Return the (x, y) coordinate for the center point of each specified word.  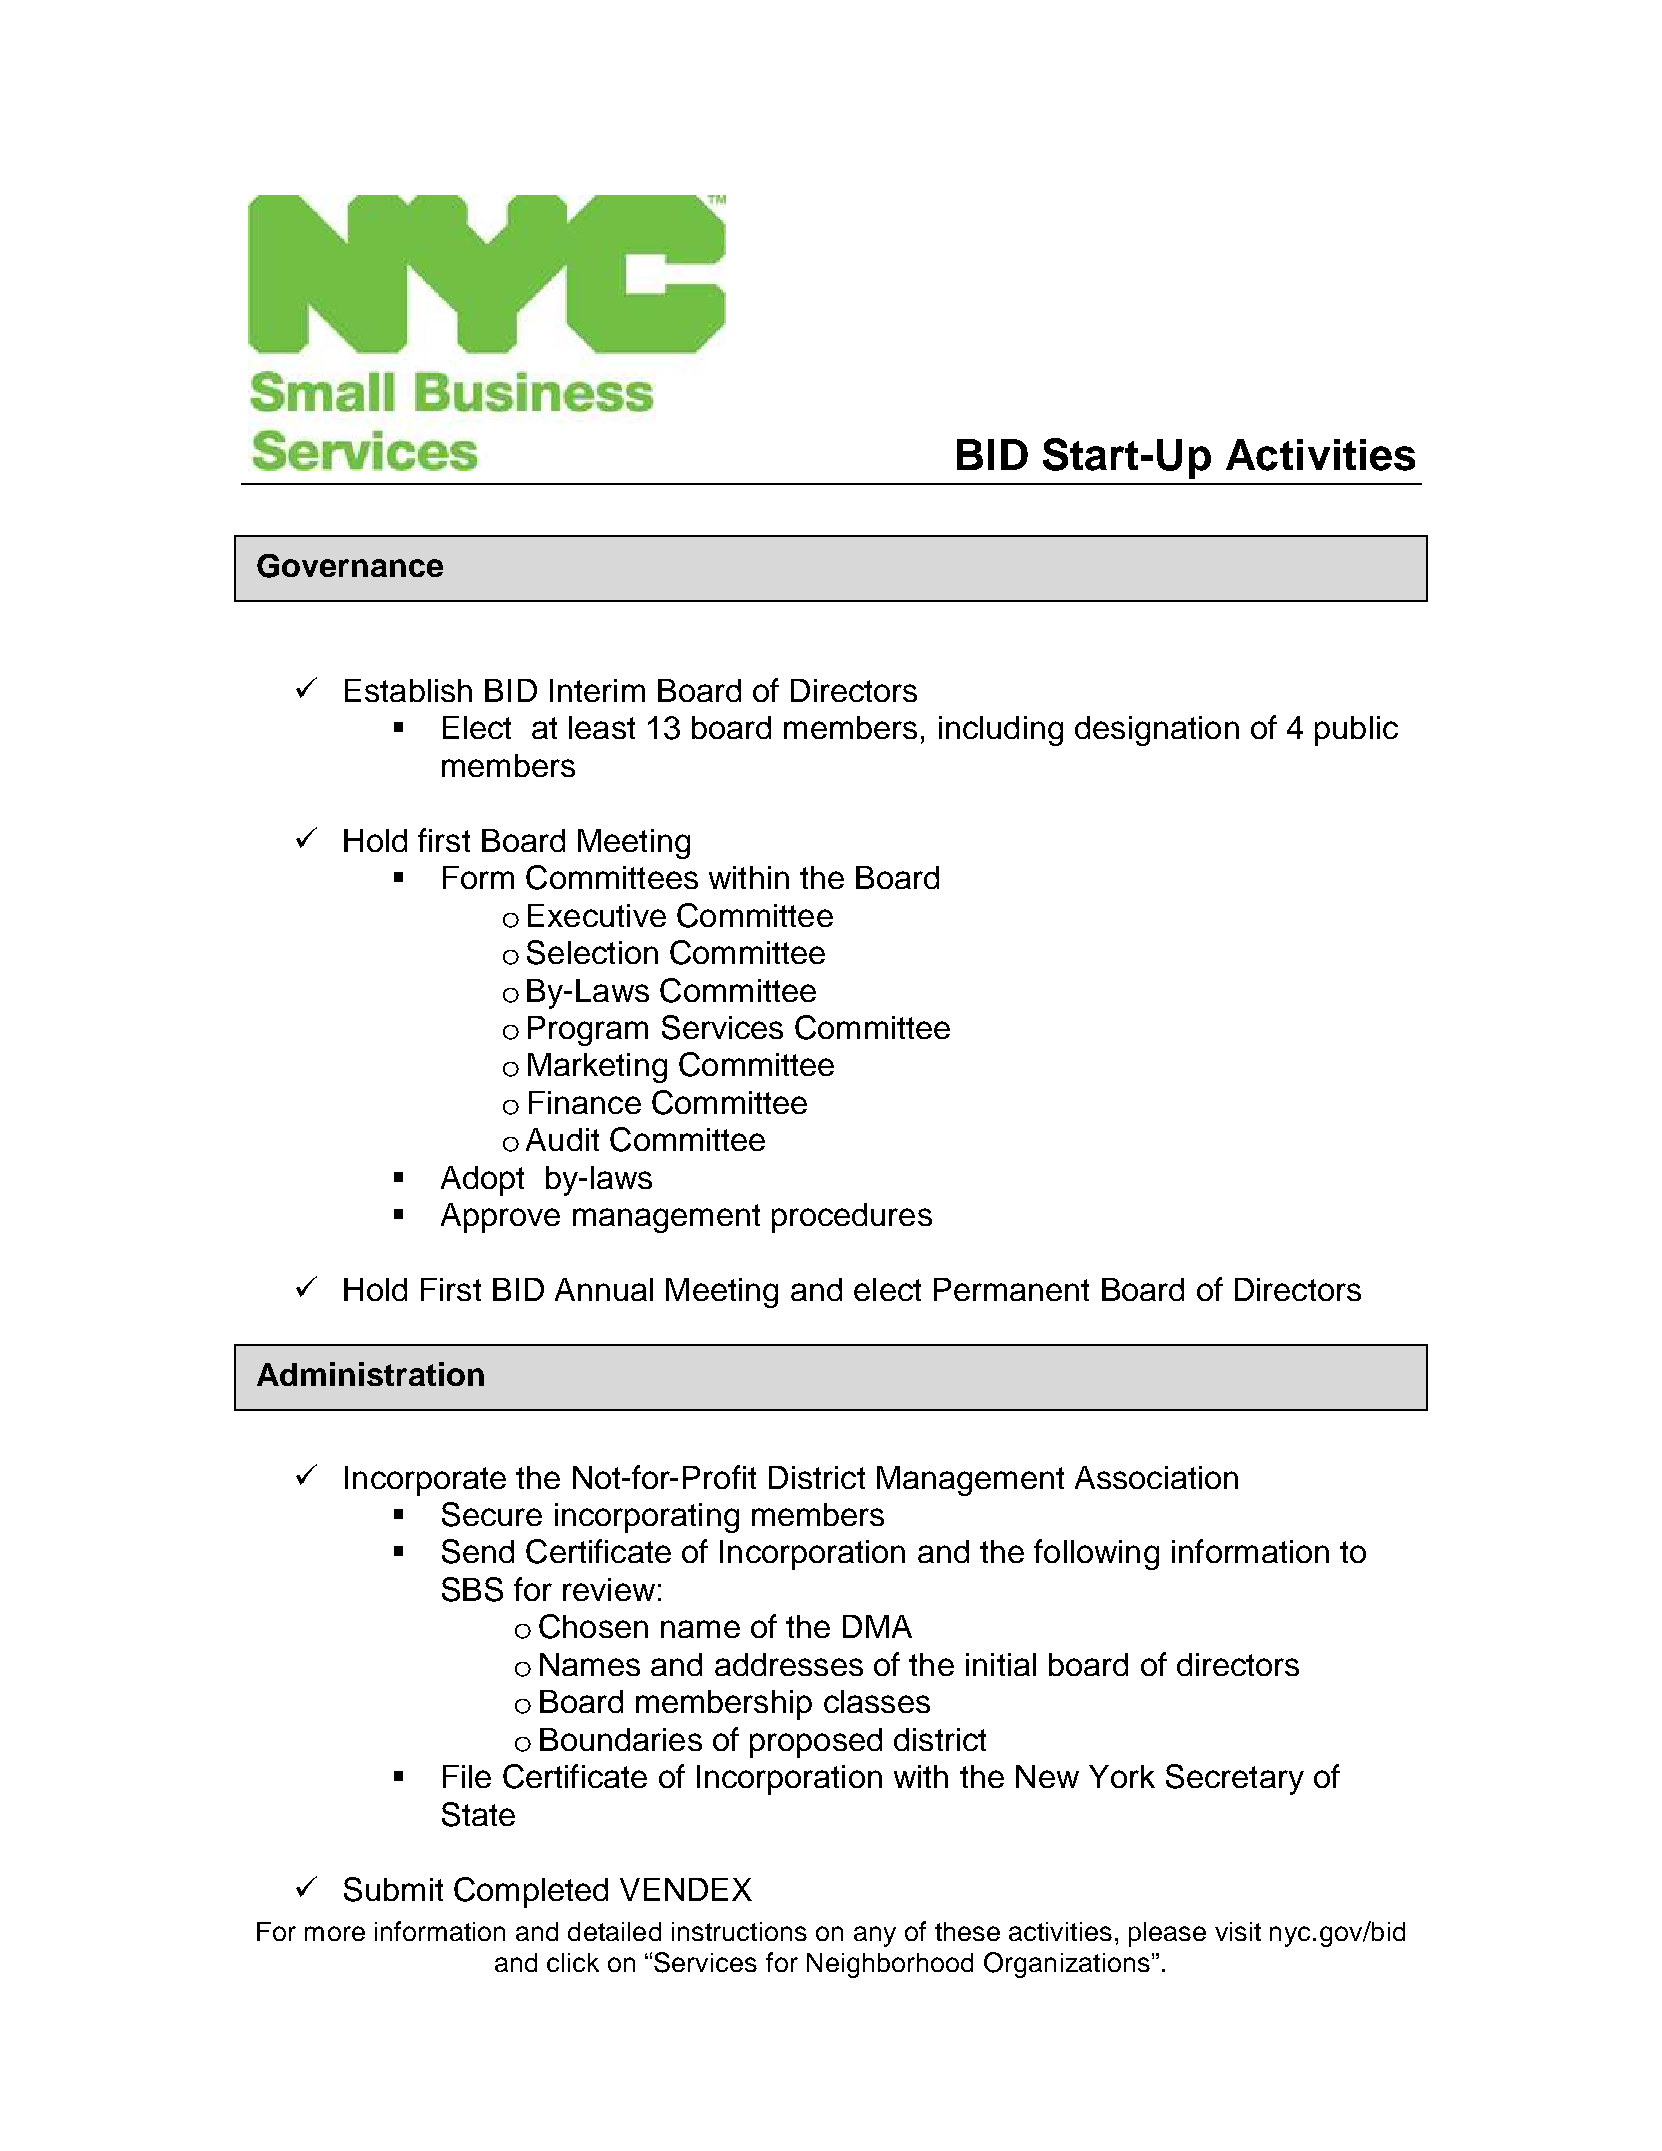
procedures (852, 1218)
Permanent (1011, 1289)
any (875, 1936)
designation (1157, 731)
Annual (604, 1289)
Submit (393, 1889)
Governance (350, 566)
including (1001, 731)
